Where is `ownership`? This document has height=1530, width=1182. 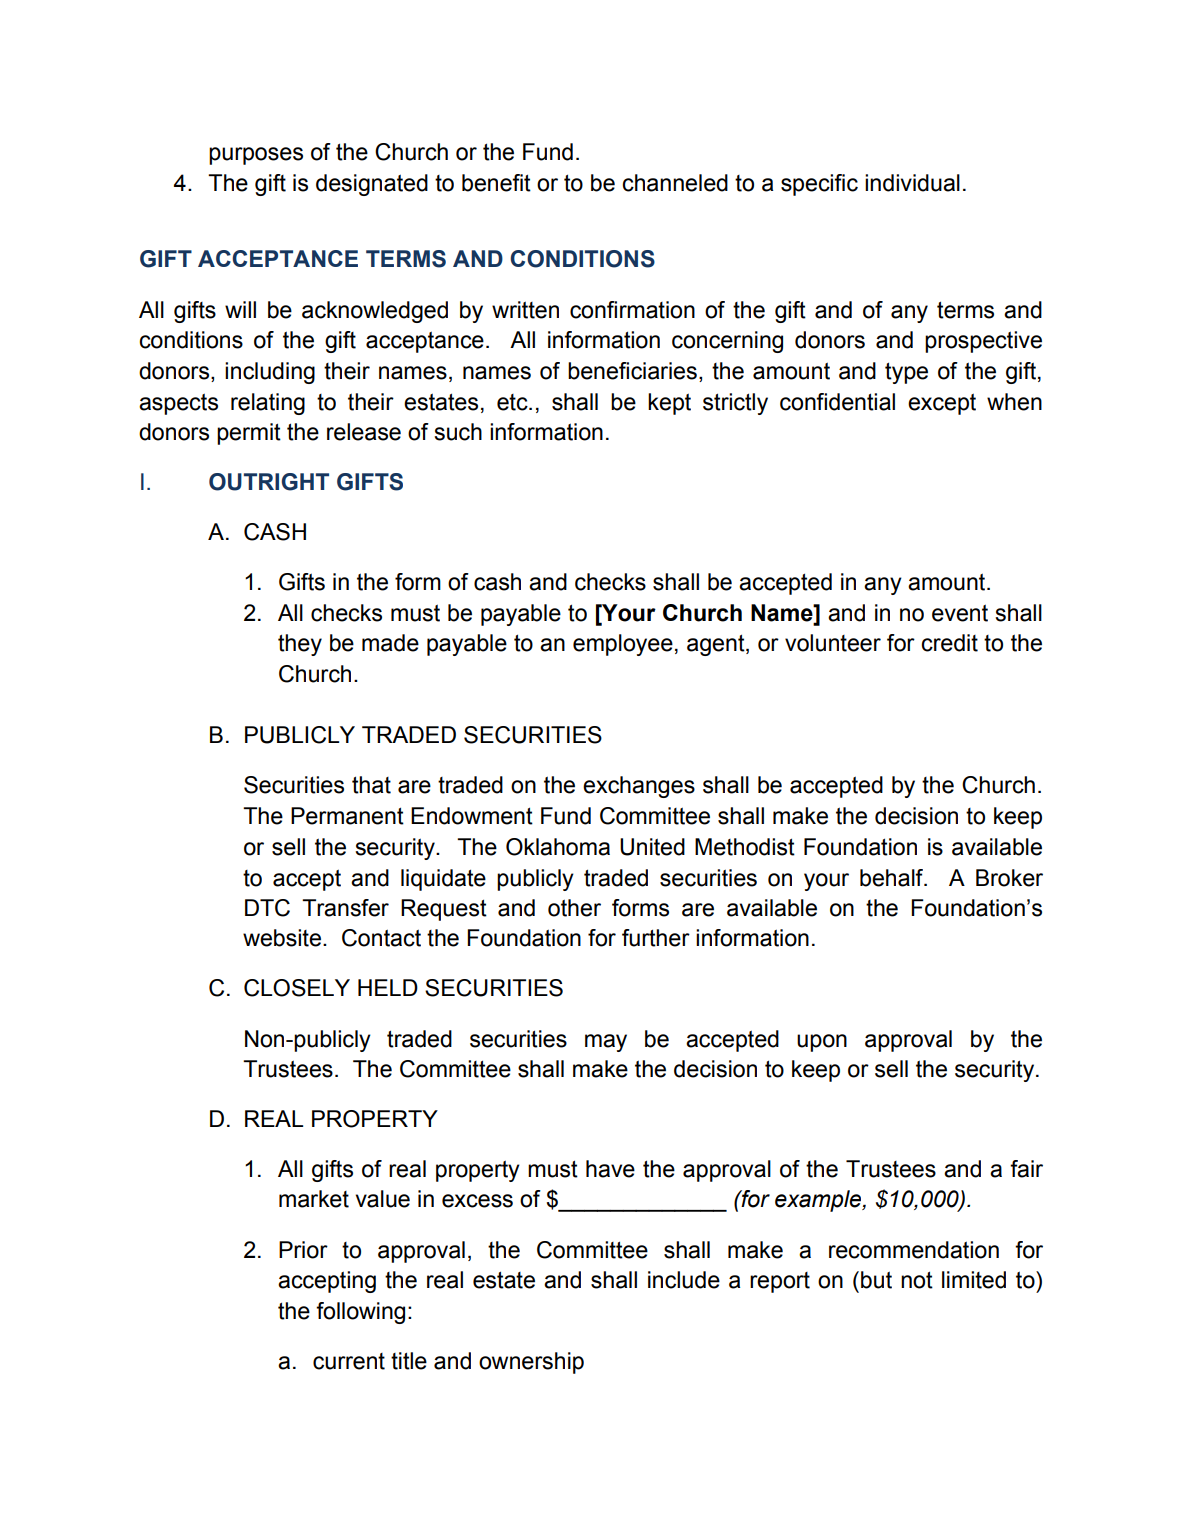
ownership is located at coordinates (531, 1363).
